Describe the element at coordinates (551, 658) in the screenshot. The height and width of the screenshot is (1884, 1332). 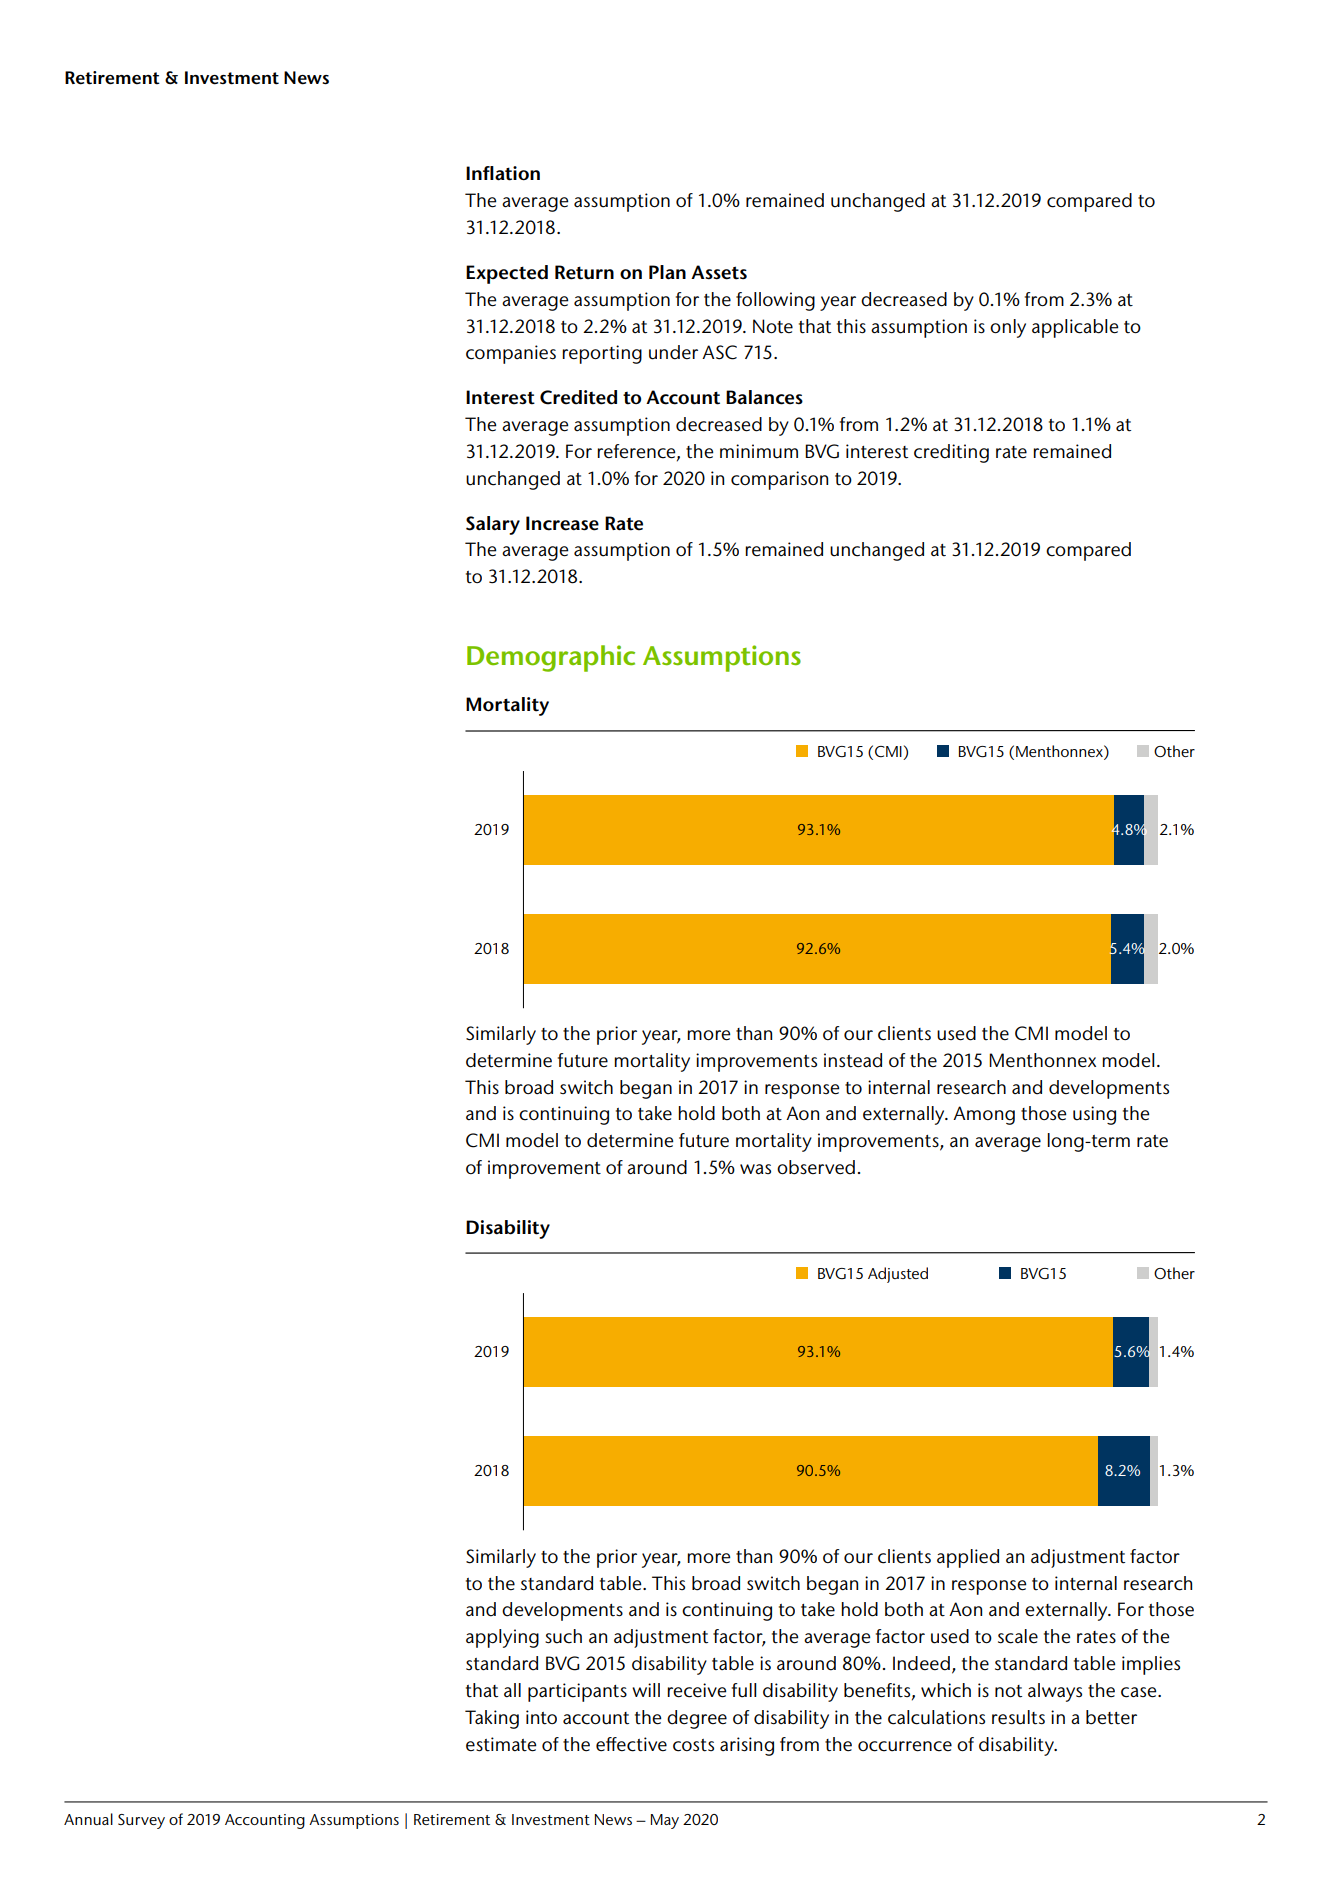
I see `Demographic` at that location.
